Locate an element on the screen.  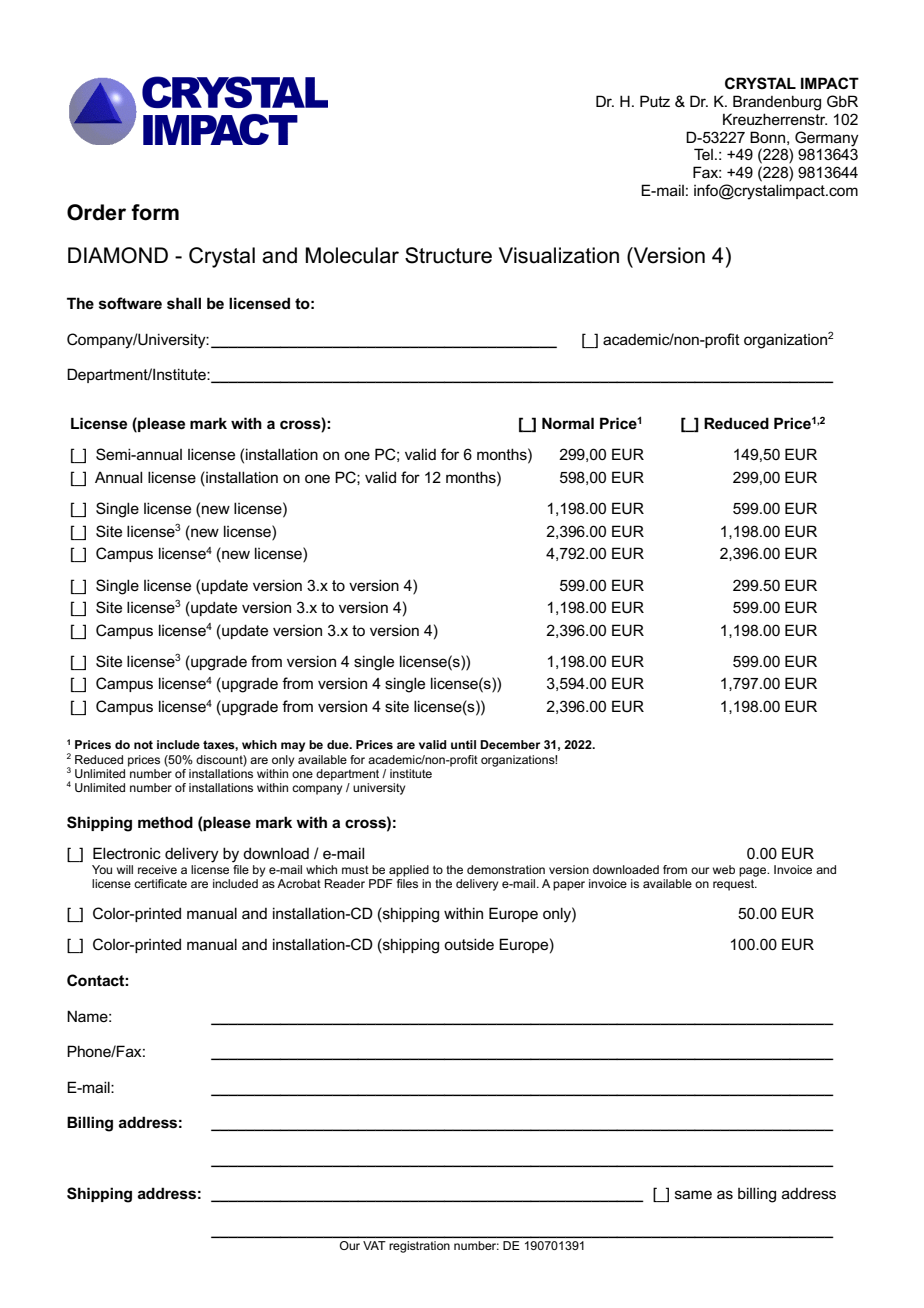
shall is located at coordinates (184, 303).
